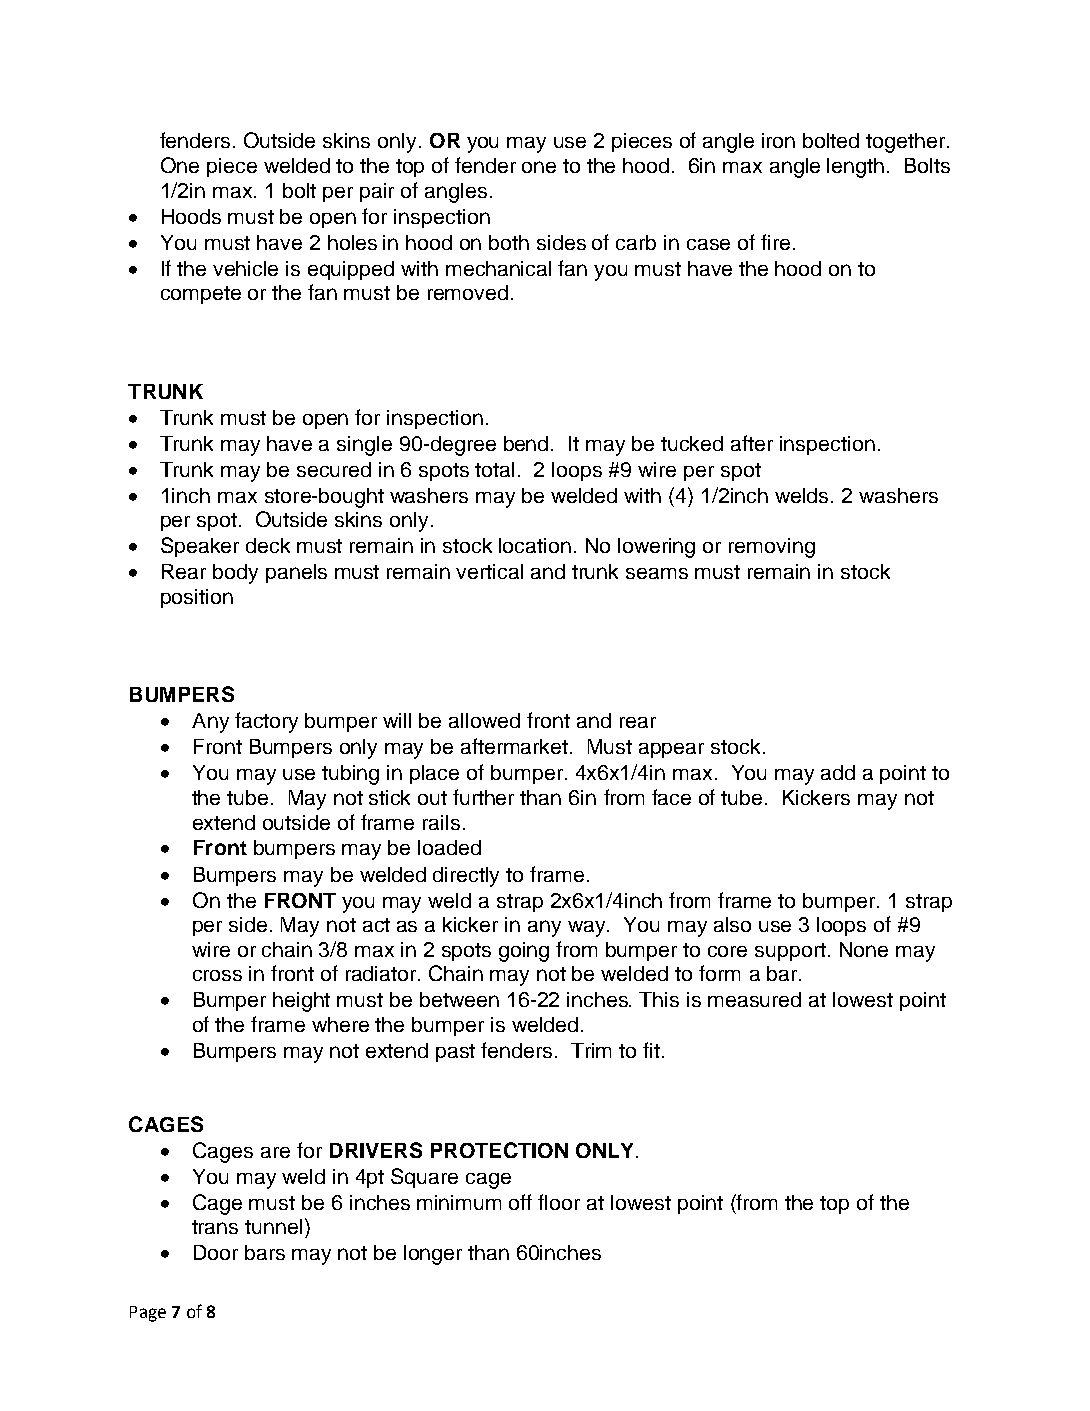  Describe the element at coordinates (692, 443) in the document. I see `tucked` at that location.
